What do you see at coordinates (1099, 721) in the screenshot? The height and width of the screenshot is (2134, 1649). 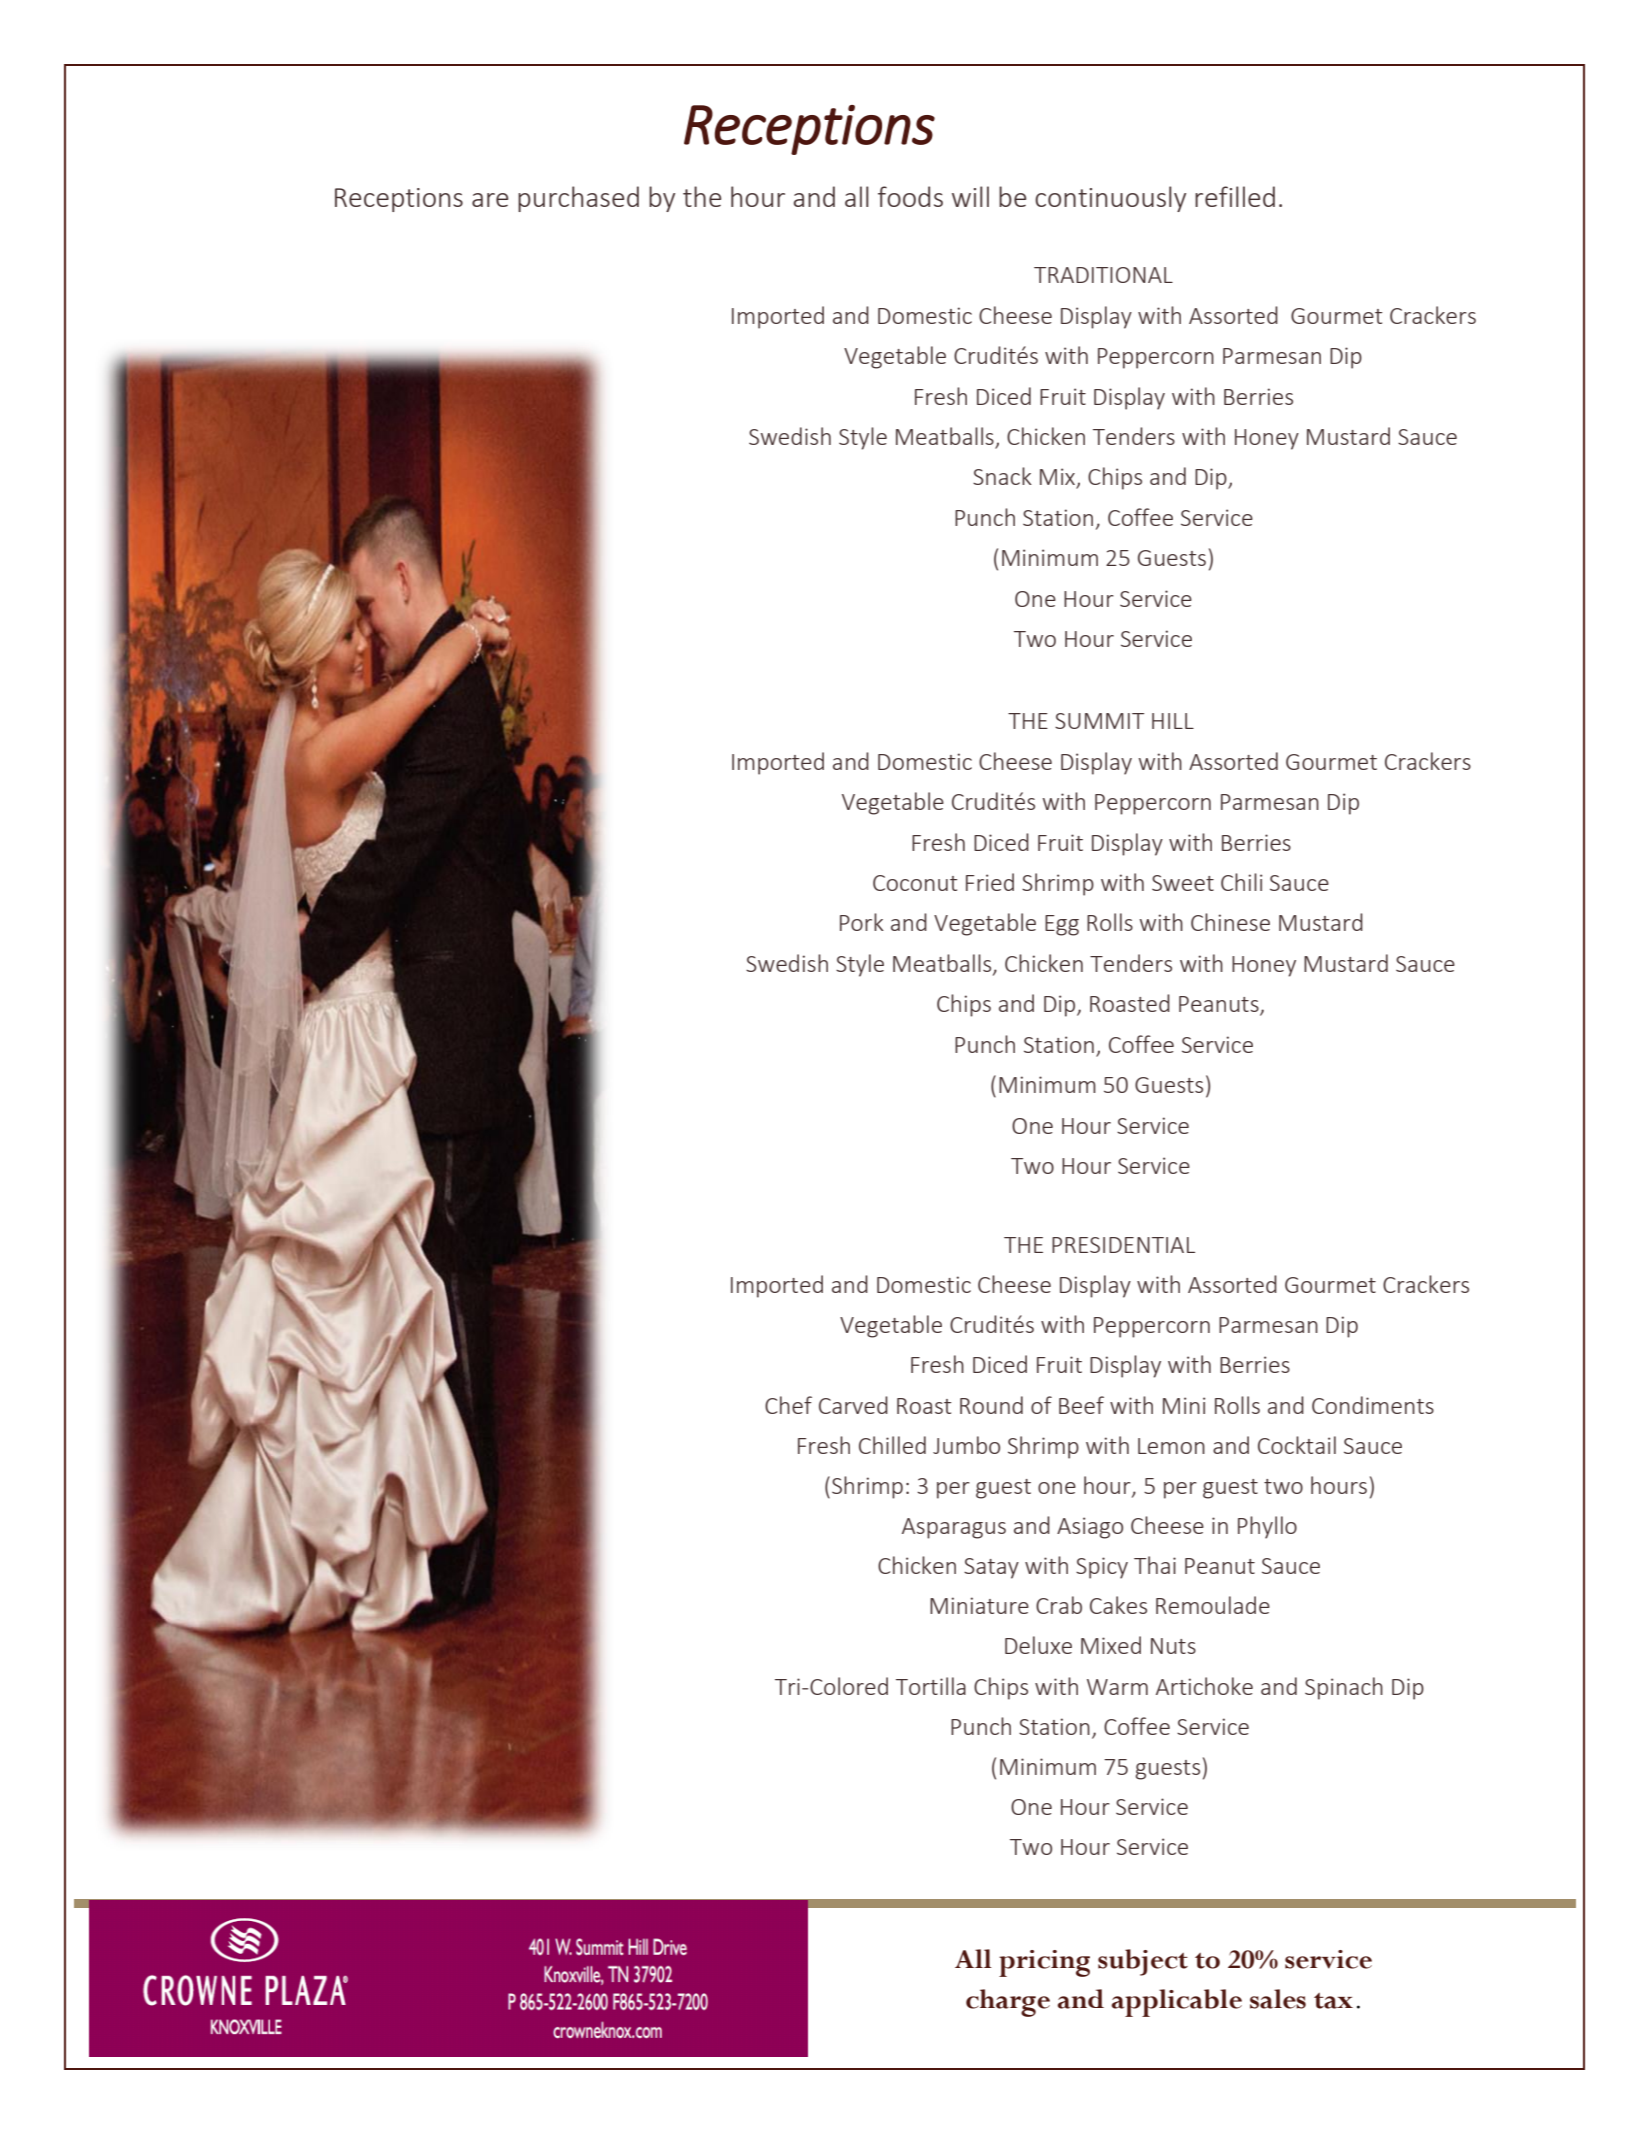 I see `SUMMIT` at bounding box center [1099, 721].
